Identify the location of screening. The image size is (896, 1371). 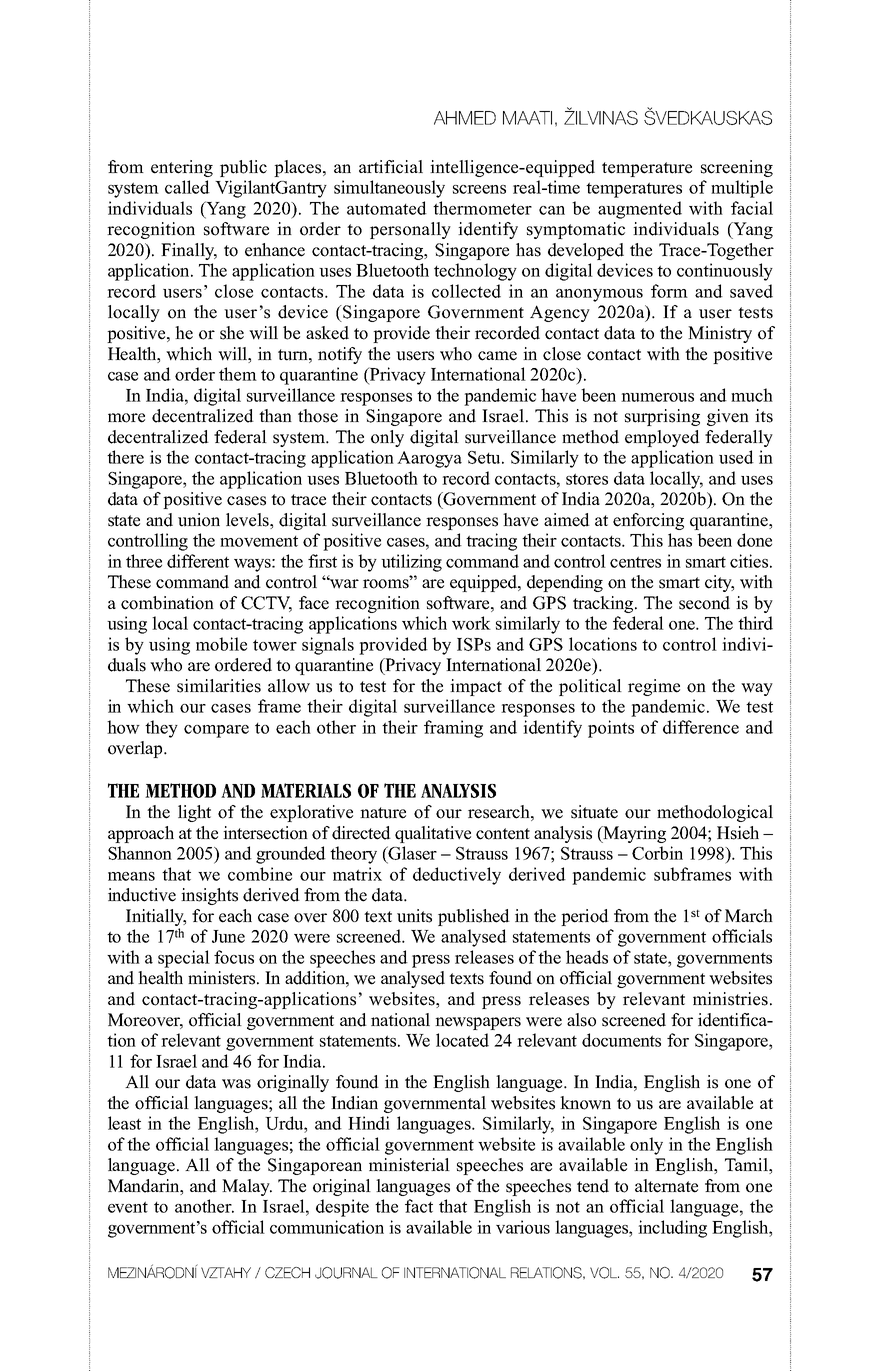
(737, 168).
